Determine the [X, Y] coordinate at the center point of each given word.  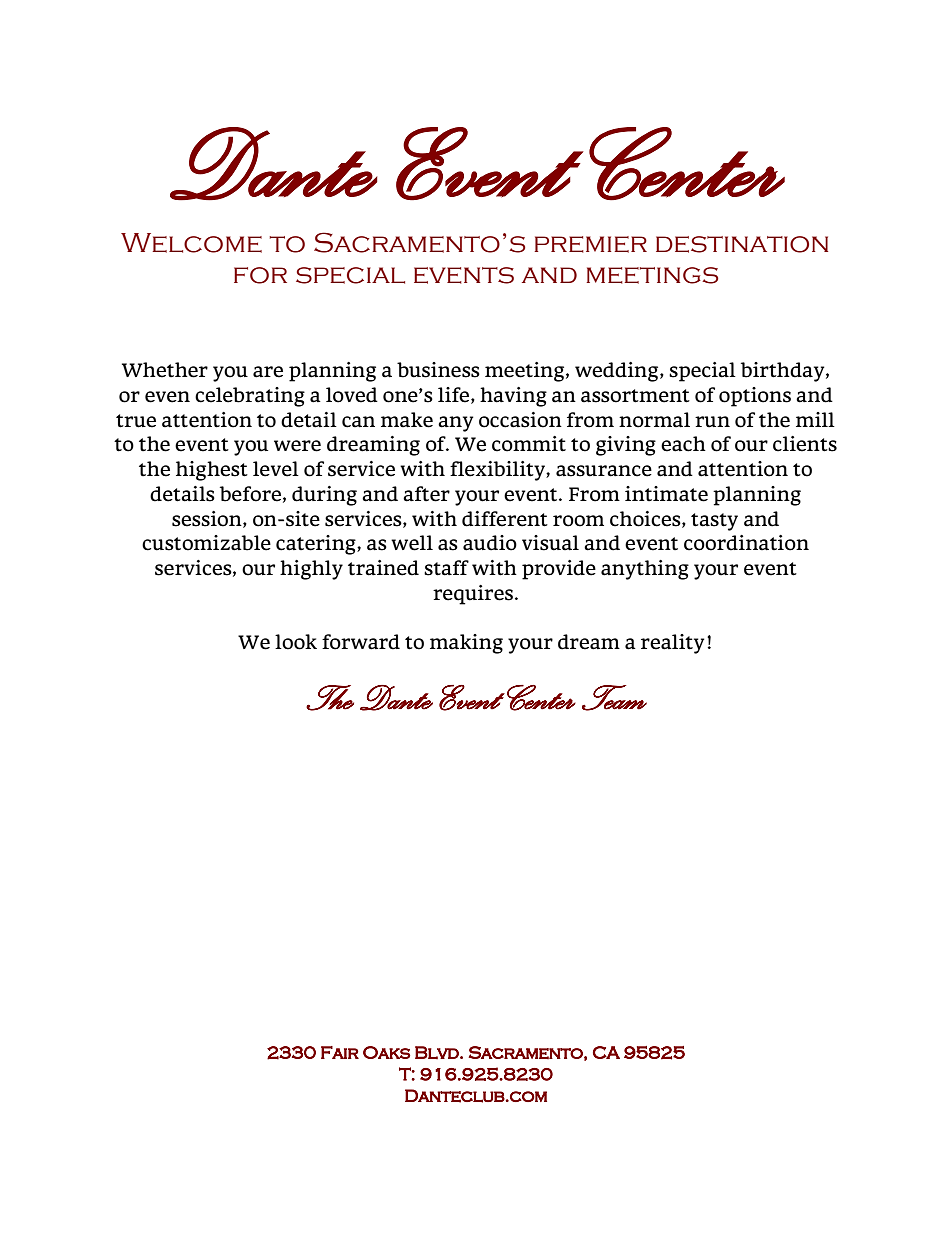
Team [614, 698]
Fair [340, 1052]
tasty [714, 522]
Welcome [191, 243]
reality [672, 644]
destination [742, 244]
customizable [206, 543]
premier [590, 244]
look [296, 642]
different [505, 519]
